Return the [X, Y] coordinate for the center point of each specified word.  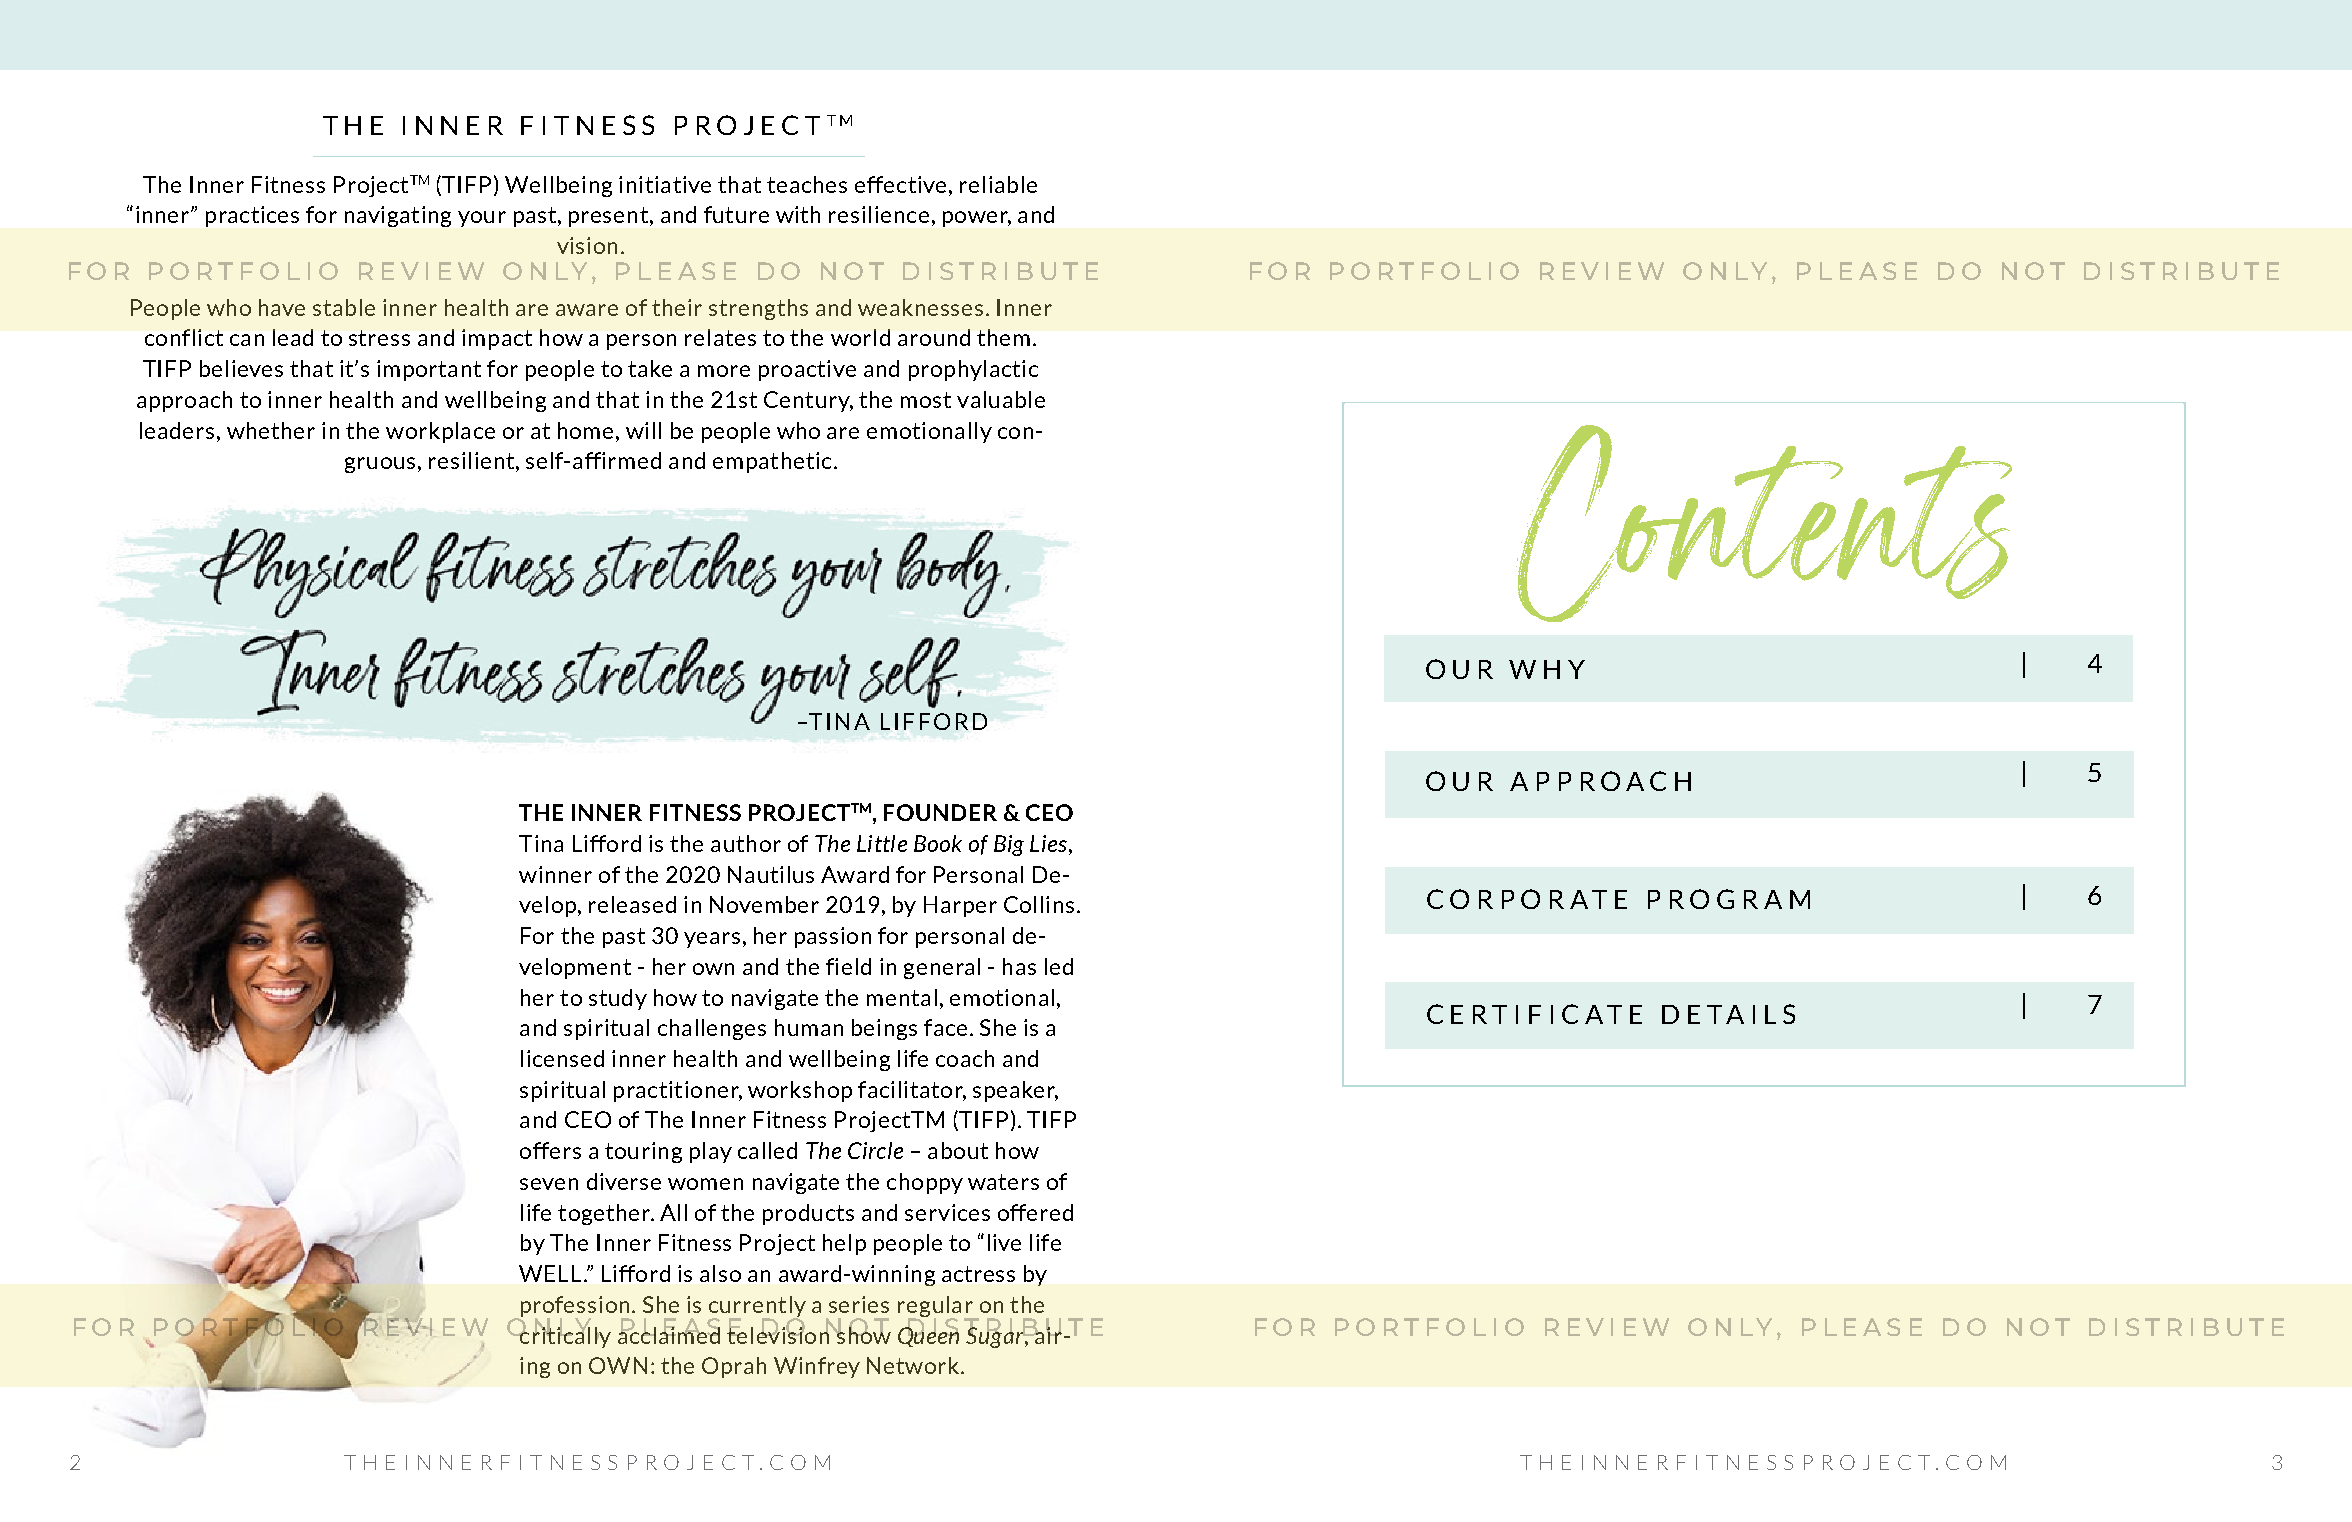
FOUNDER [940, 812]
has [1019, 966]
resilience [879, 214]
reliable [998, 184]
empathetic [772, 462]
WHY [1547, 669]
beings [884, 1029]
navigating [398, 216]
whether [271, 430]
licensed [562, 1058]
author [746, 843]
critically [564, 1336]
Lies [1050, 843]
